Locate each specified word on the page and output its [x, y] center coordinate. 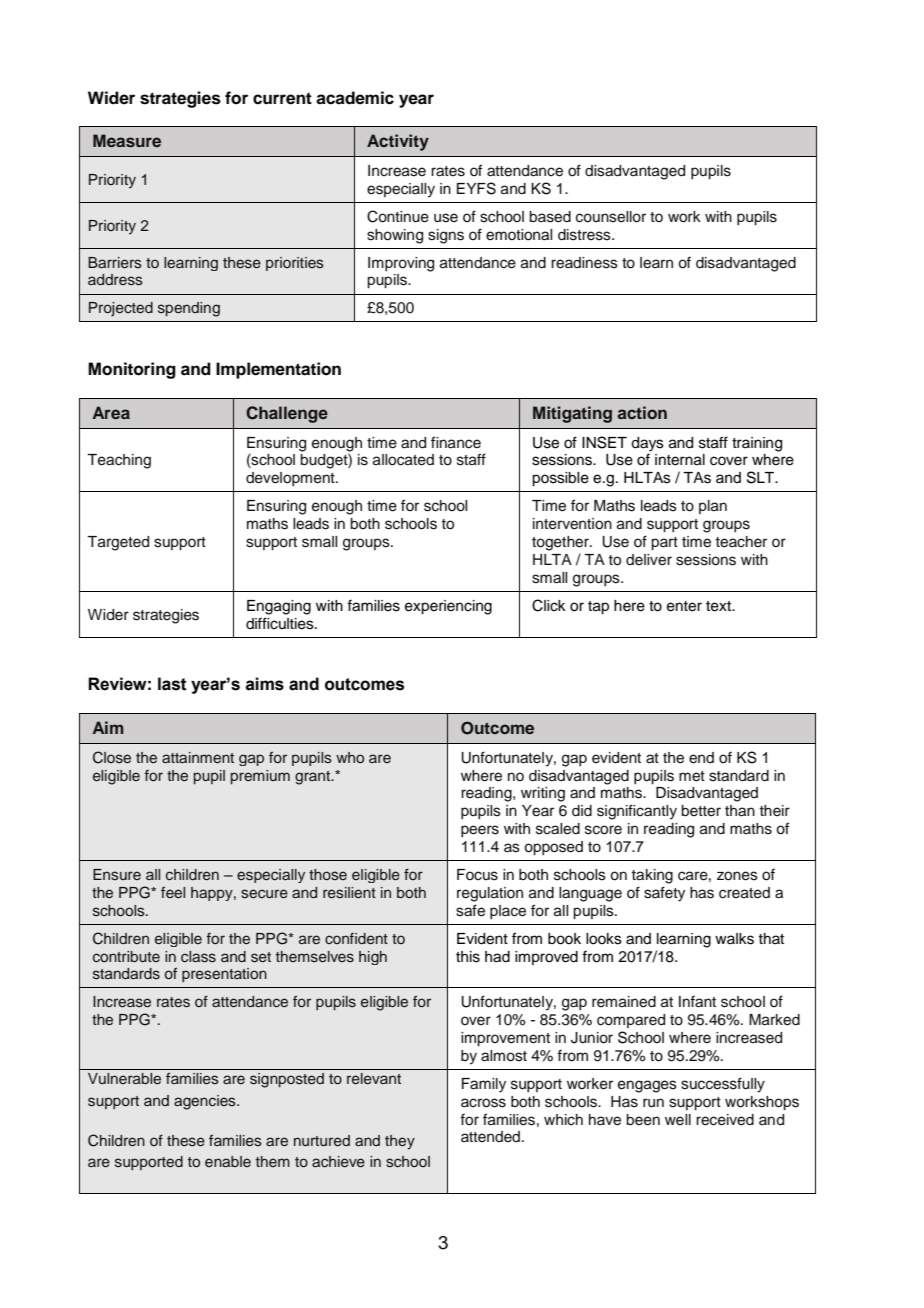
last [172, 684]
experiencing [448, 607]
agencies [206, 1102]
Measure [127, 140]
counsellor [611, 217]
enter [684, 606]
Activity [398, 142]
